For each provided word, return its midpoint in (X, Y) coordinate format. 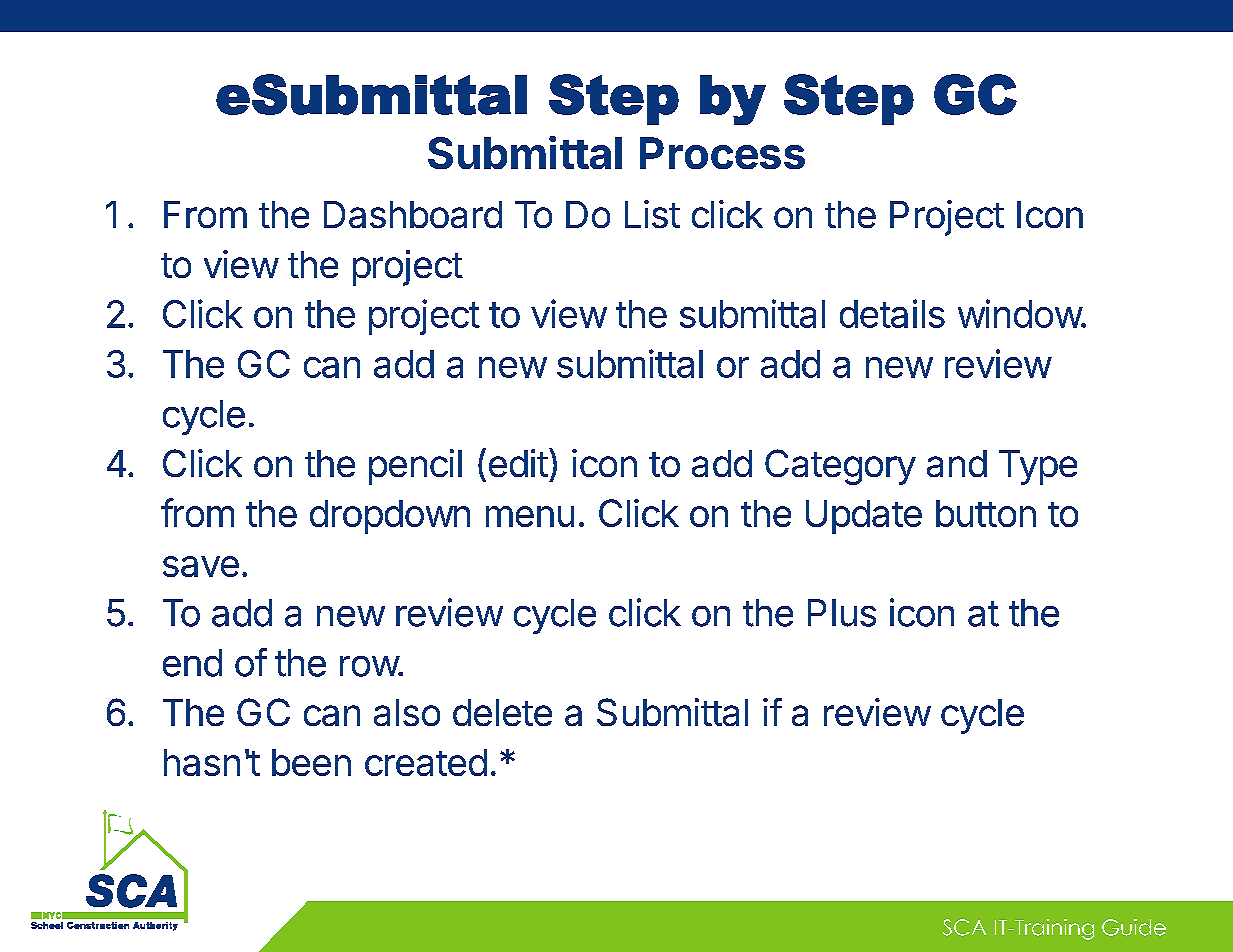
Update (864, 517)
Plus (842, 613)
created (426, 762)
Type (1038, 467)
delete (502, 712)
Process (722, 153)
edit (518, 463)
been (311, 762)
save (201, 566)
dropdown (390, 517)
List (652, 214)
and (957, 463)
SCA (964, 927)
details (892, 313)
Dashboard (413, 214)
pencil (415, 467)
